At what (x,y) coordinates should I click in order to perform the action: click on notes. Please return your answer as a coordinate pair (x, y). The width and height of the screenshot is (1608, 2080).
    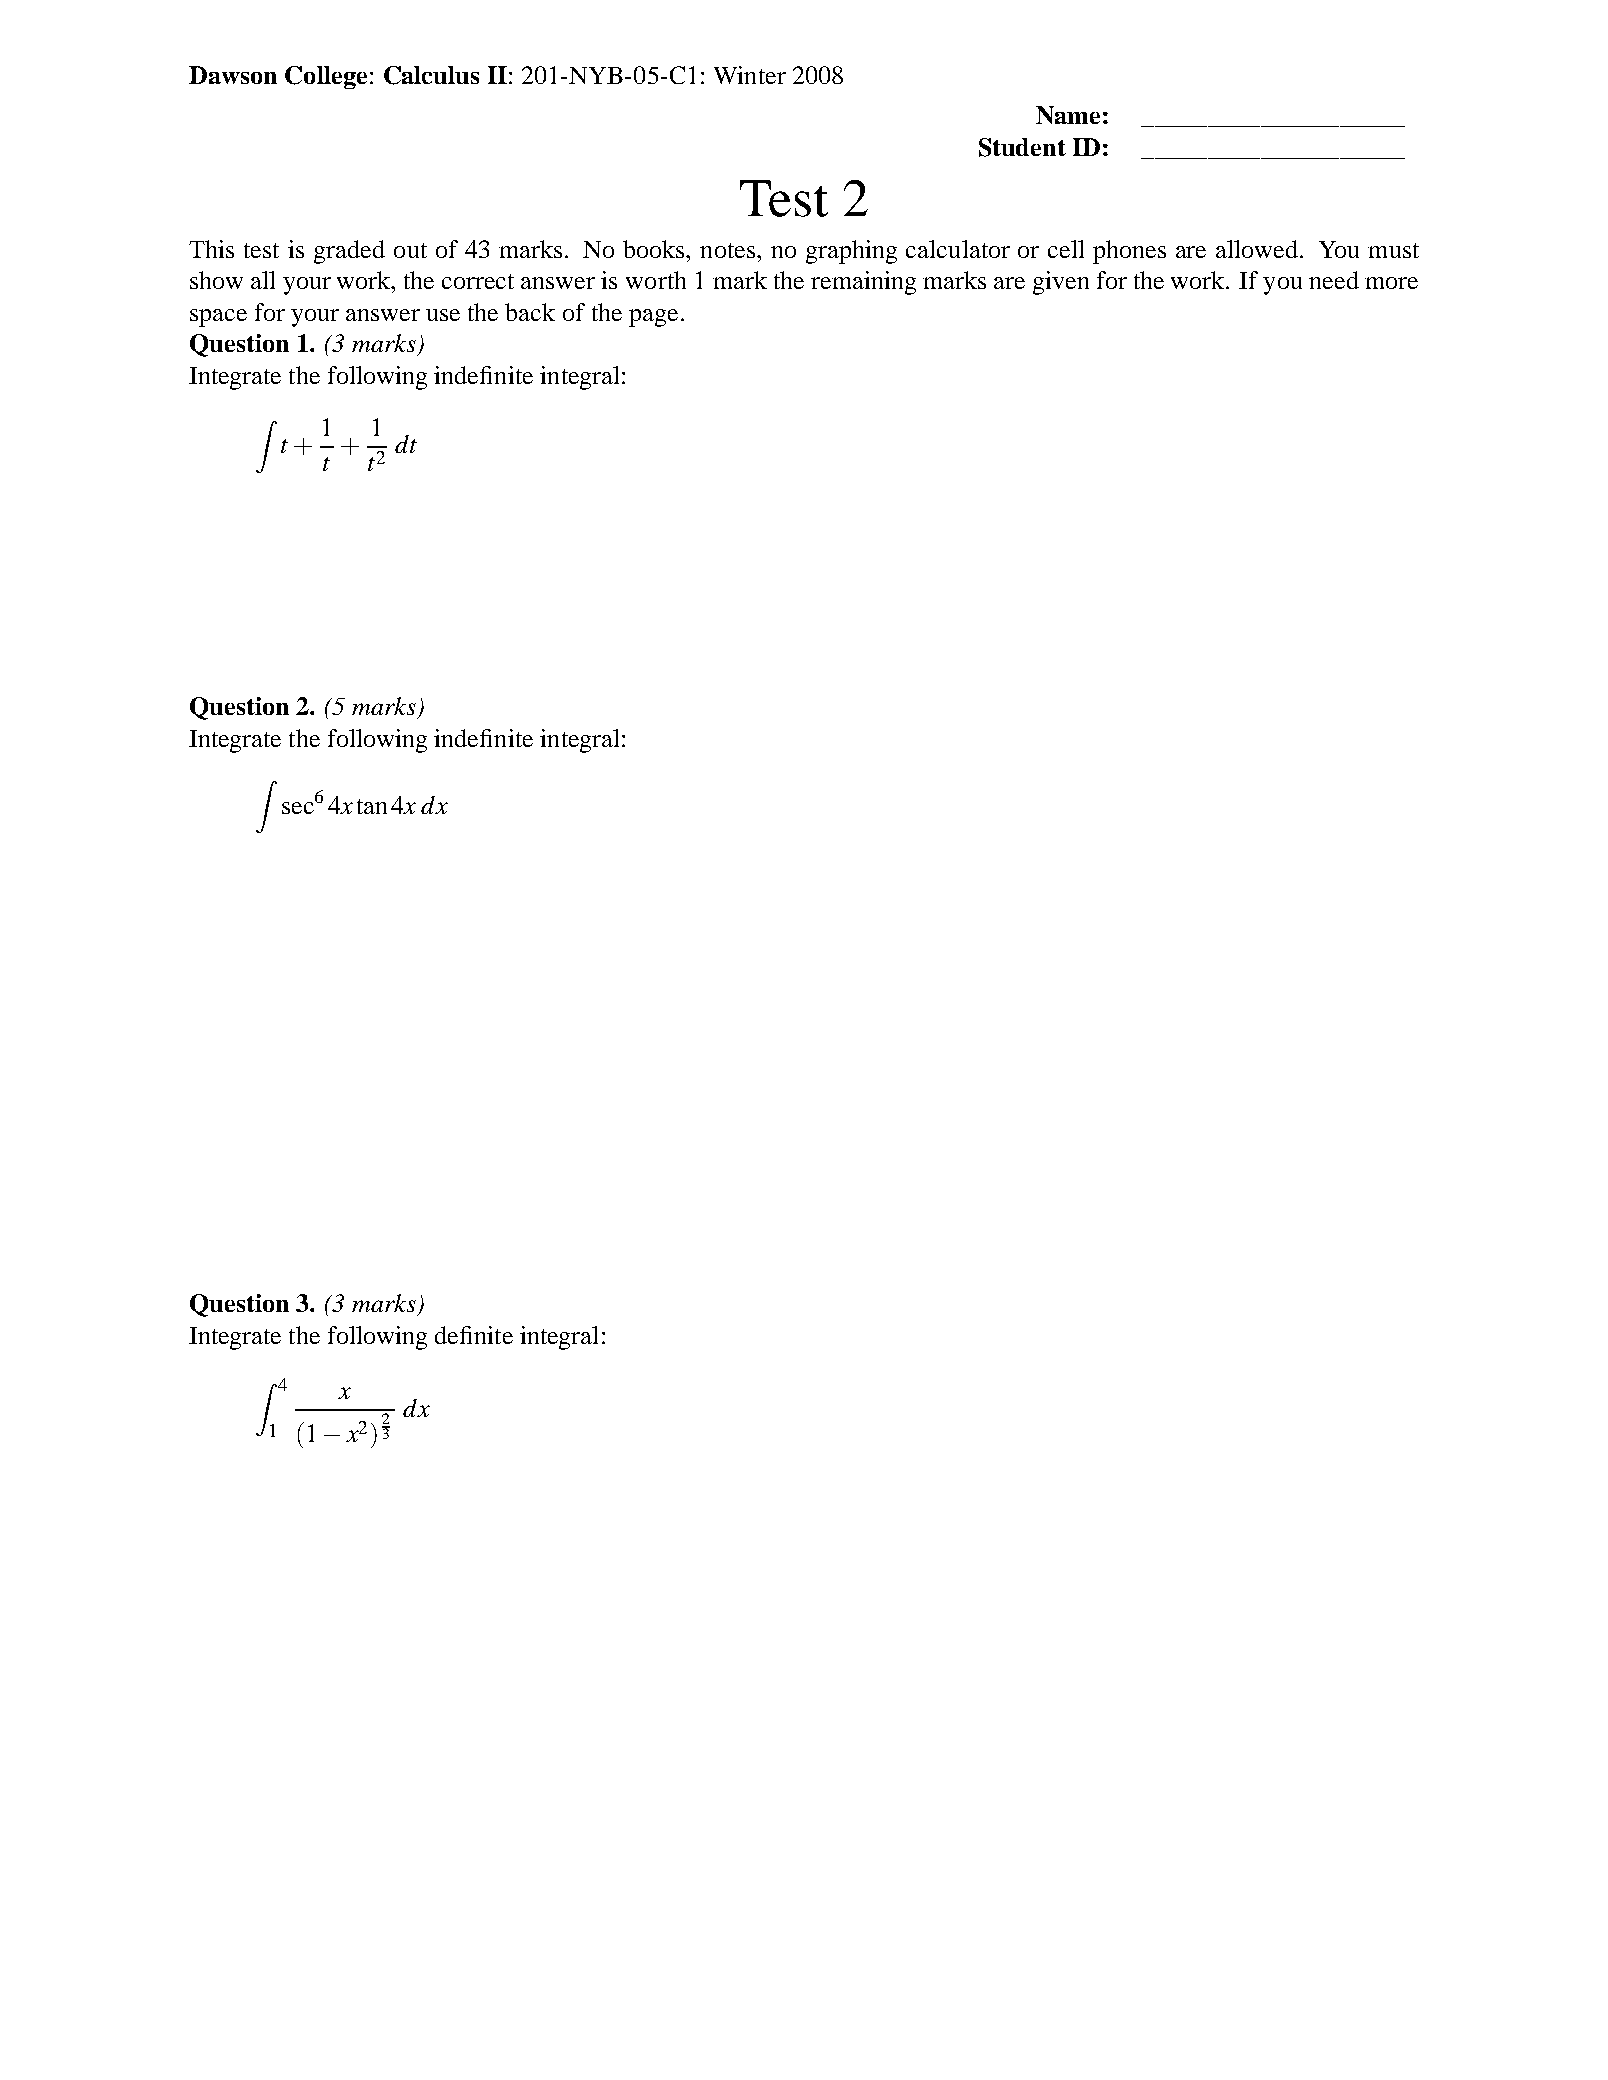
    Looking at the image, I should click on (727, 250).
